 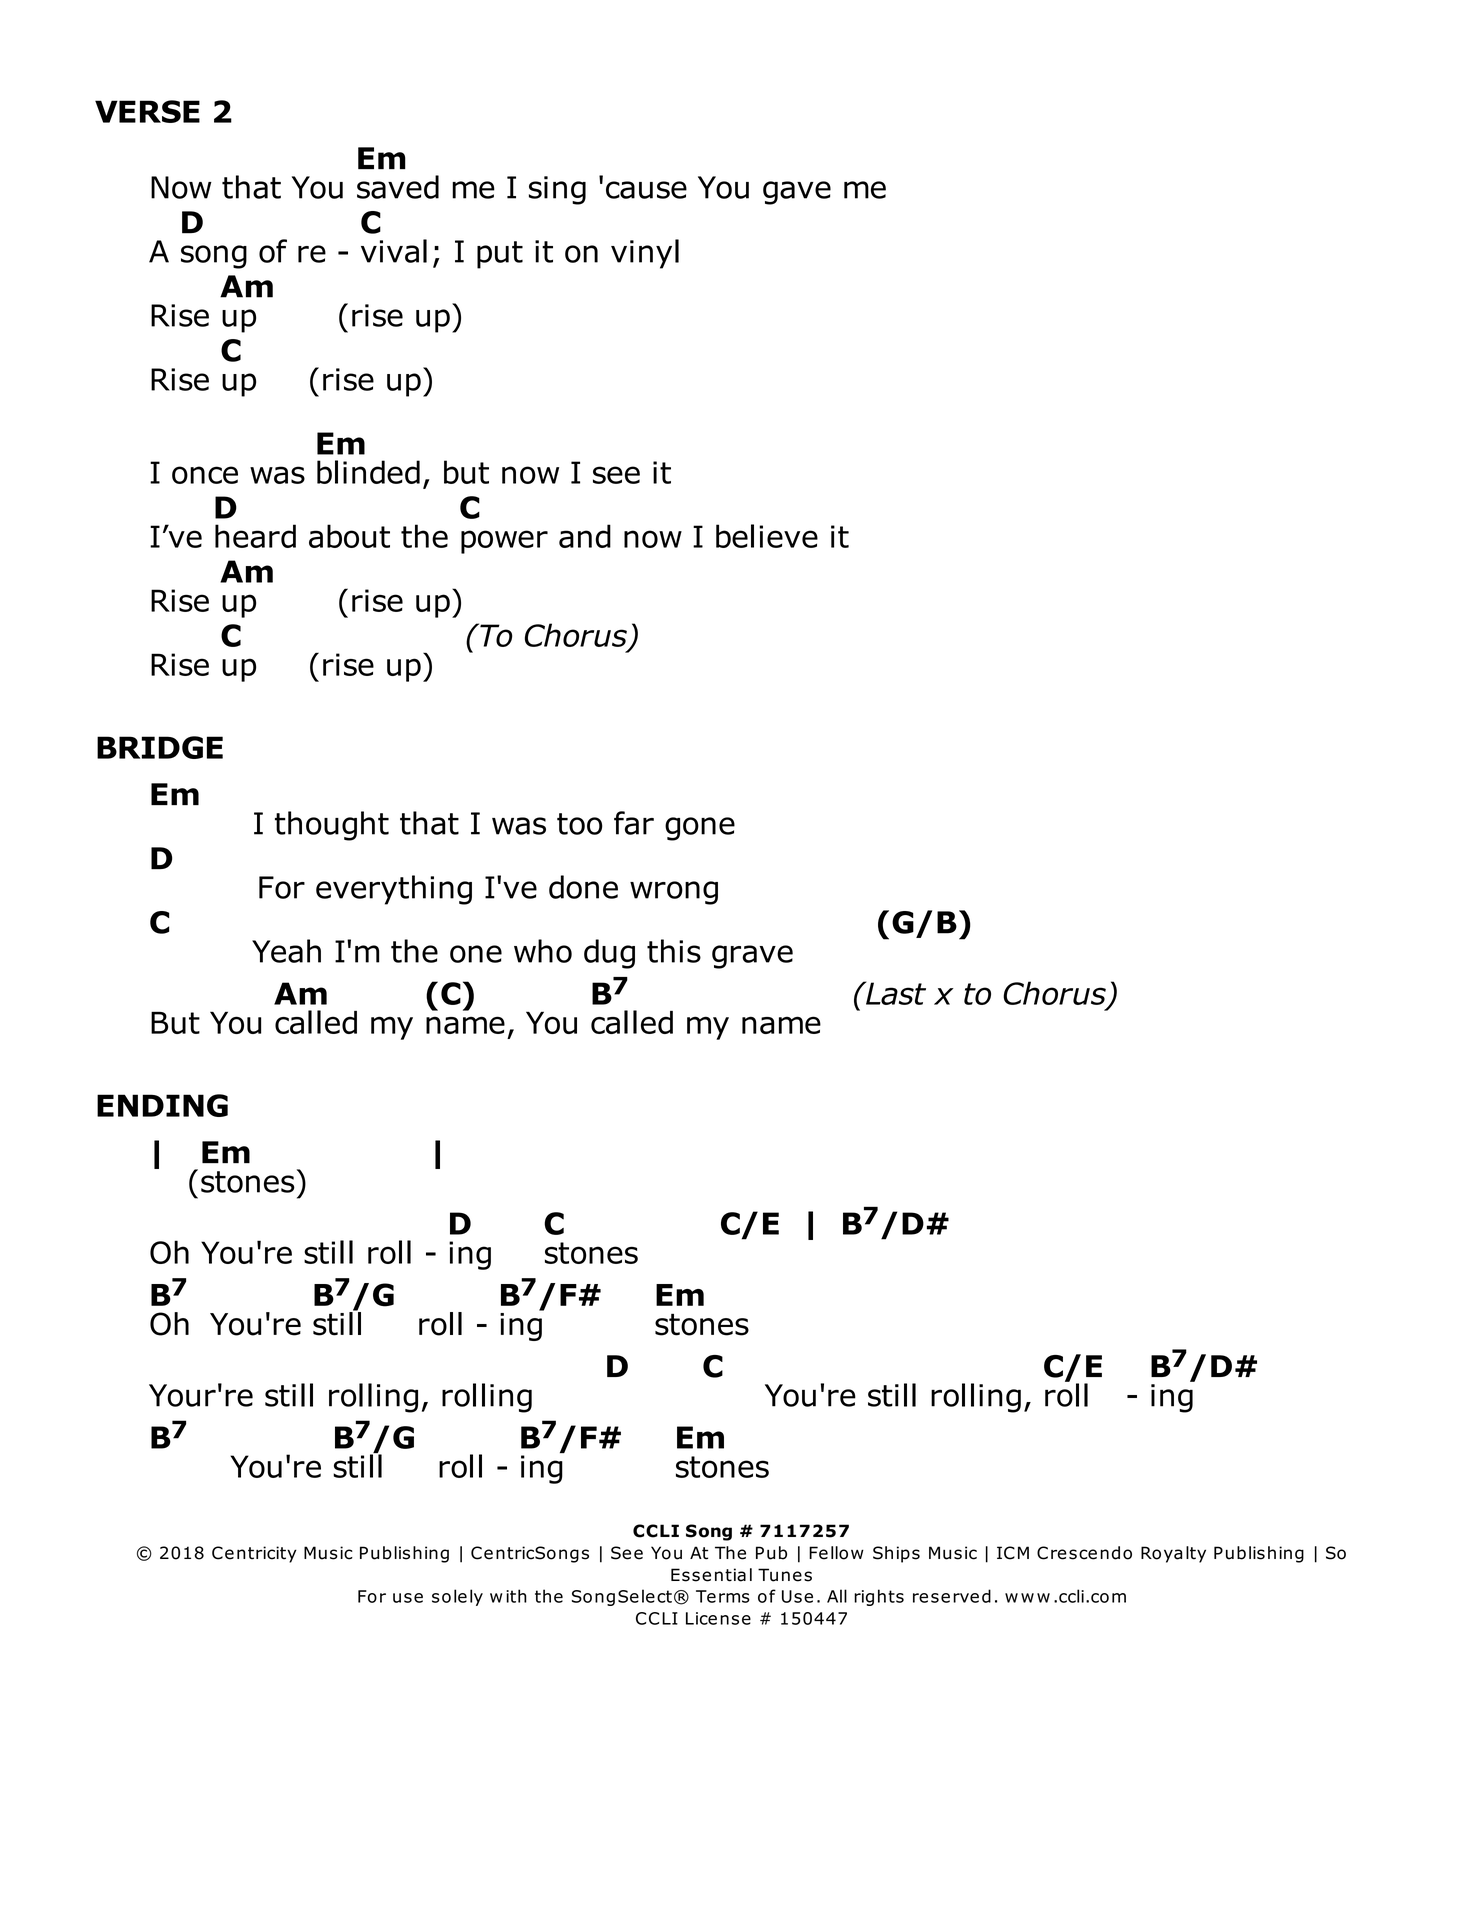 I want to click on heard, so click(x=255, y=536).
